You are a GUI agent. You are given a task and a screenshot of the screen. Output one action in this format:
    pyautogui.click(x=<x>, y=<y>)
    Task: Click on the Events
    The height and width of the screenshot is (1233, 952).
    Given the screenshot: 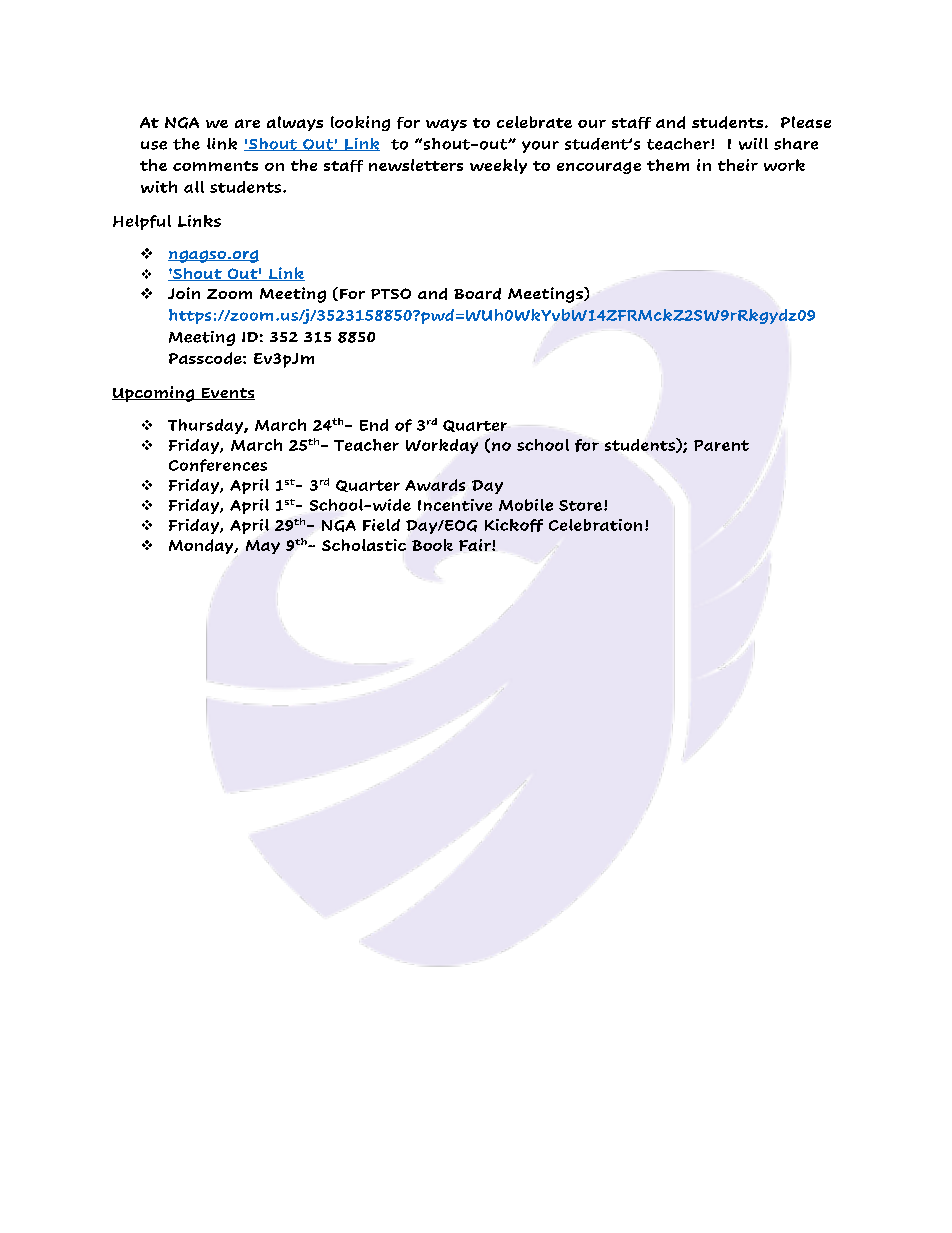 What is the action you would take?
    pyautogui.click(x=227, y=394)
